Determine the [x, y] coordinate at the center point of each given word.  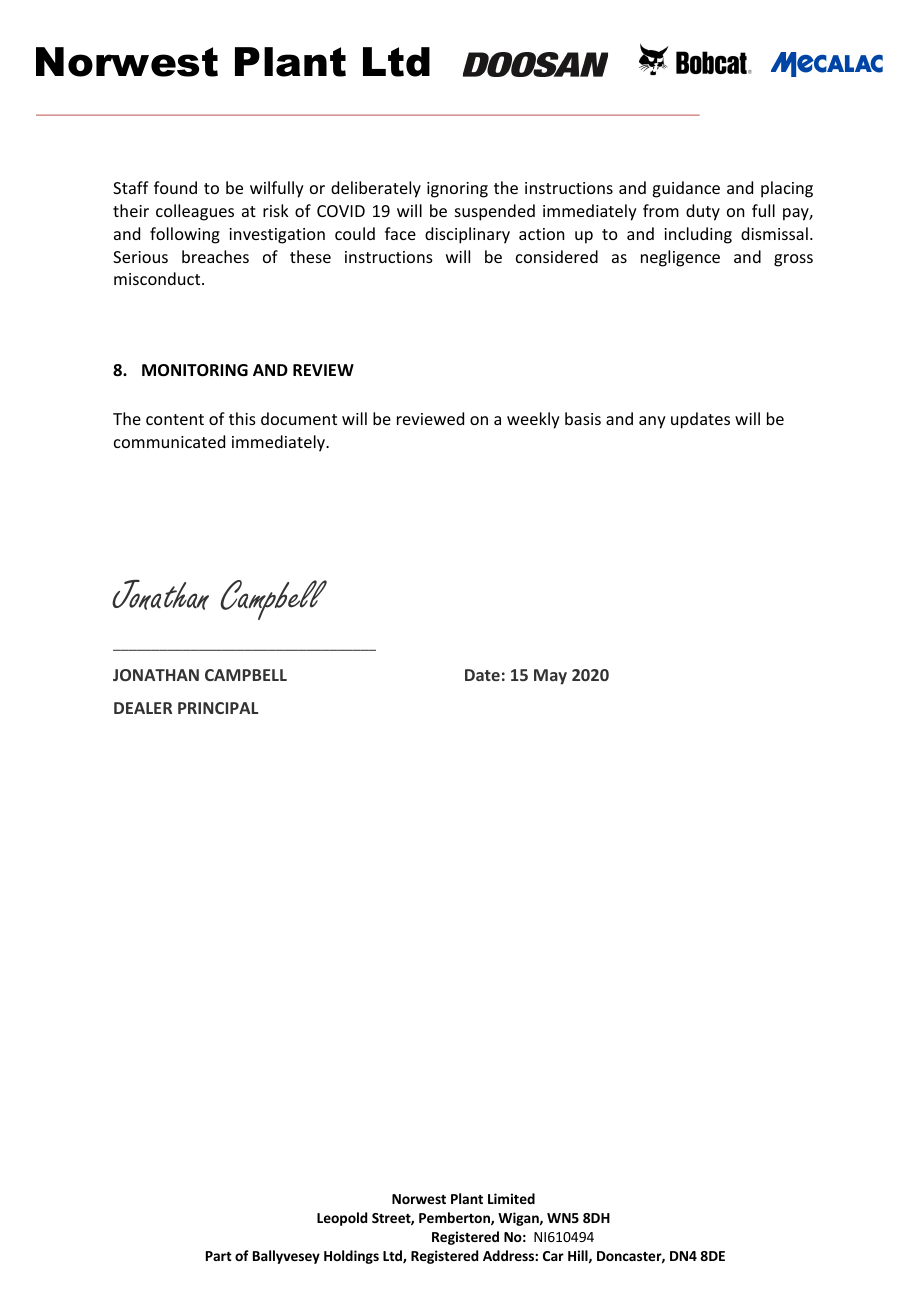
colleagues [195, 212]
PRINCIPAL [218, 708]
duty [703, 212]
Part [219, 1256]
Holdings [351, 1257]
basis [583, 418]
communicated [169, 441]
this [242, 418]
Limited [511, 1198]
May [550, 677]
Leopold [342, 1219]
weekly [533, 420]
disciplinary [467, 235]
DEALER [143, 708]
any [652, 422]
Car [553, 1256]
